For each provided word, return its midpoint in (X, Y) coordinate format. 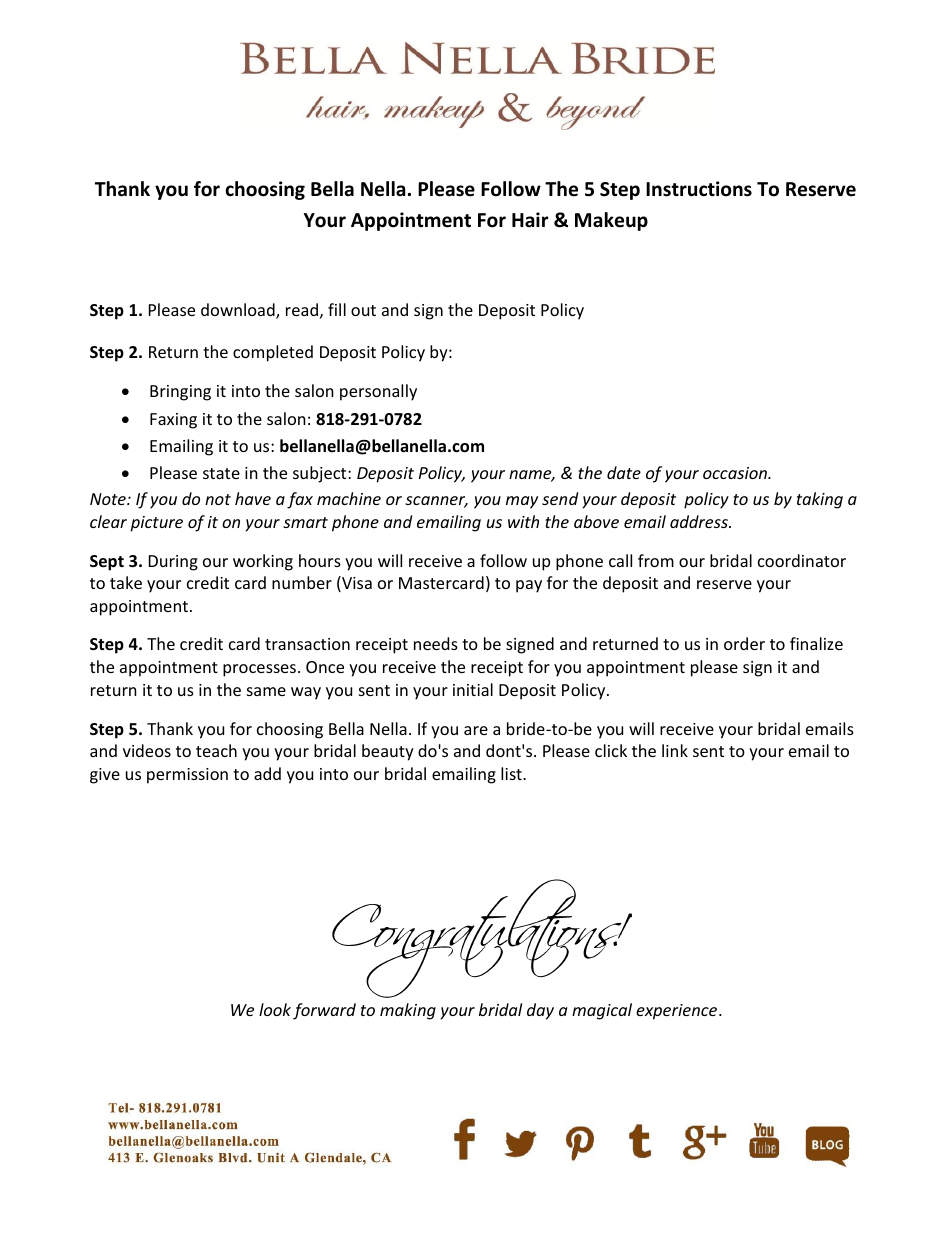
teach (216, 750)
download (239, 311)
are (476, 730)
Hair (530, 220)
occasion (736, 473)
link (675, 750)
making (408, 1011)
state (221, 473)
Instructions (699, 189)
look (275, 1009)
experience (678, 1012)
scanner (436, 502)
